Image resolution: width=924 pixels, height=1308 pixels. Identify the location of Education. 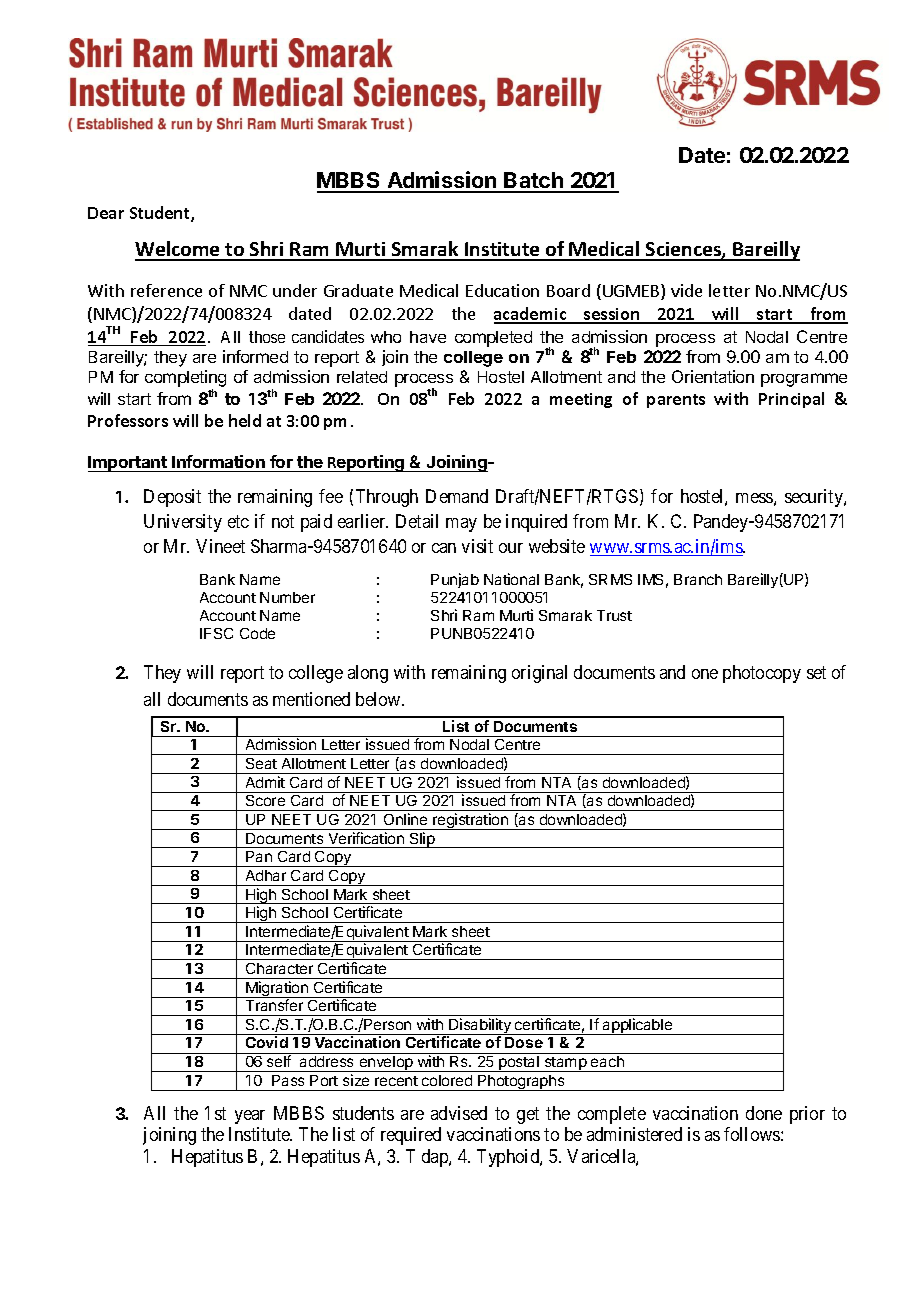
(502, 290).
